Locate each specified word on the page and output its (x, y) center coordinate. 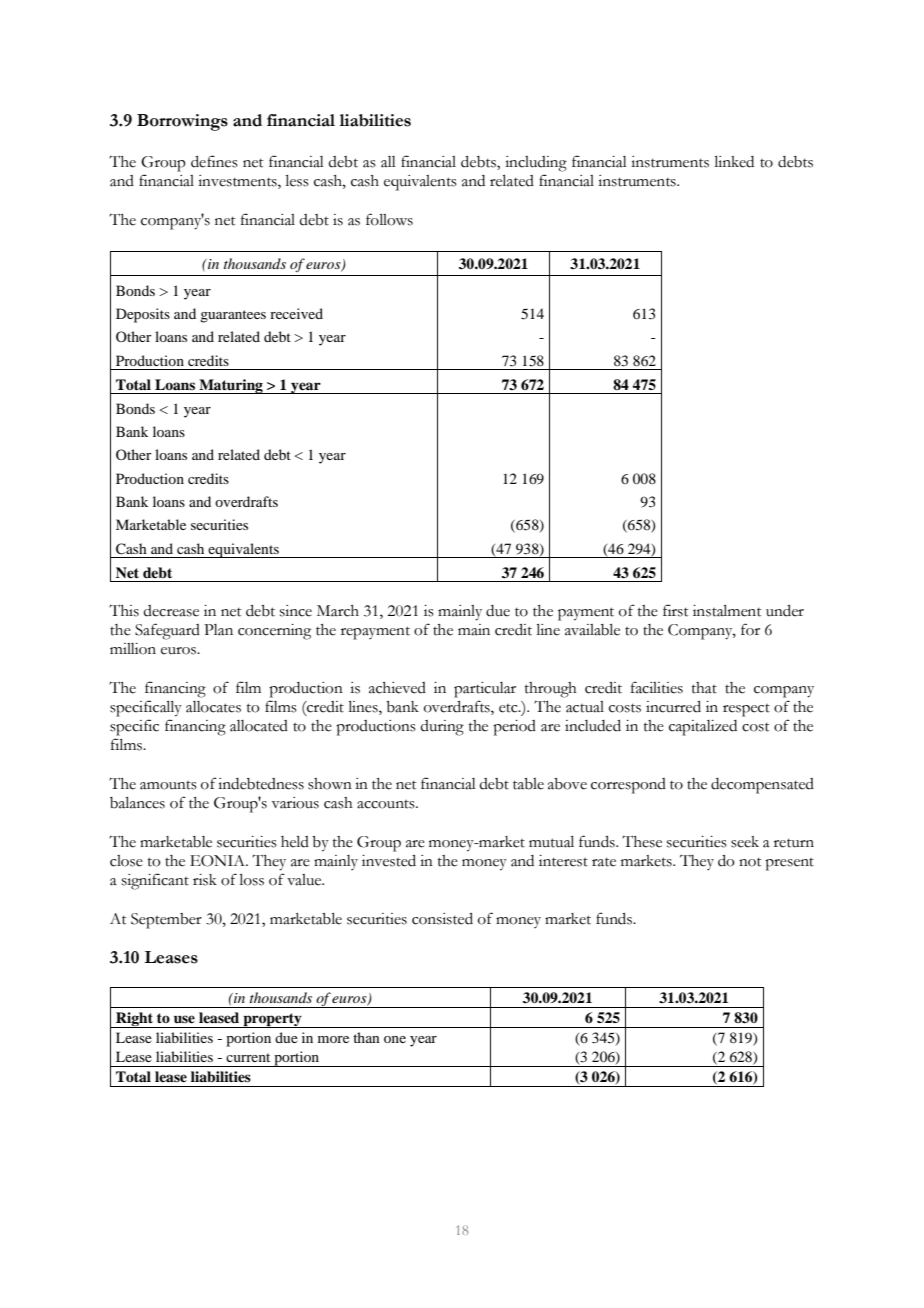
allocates (213, 707)
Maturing (231, 386)
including (536, 164)
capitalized (703, 728)
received (296, 313)
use (184, 1019)
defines (214, 161)
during (442, 728)
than (366, 1037)
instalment (727, 611)
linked (734, 162)
